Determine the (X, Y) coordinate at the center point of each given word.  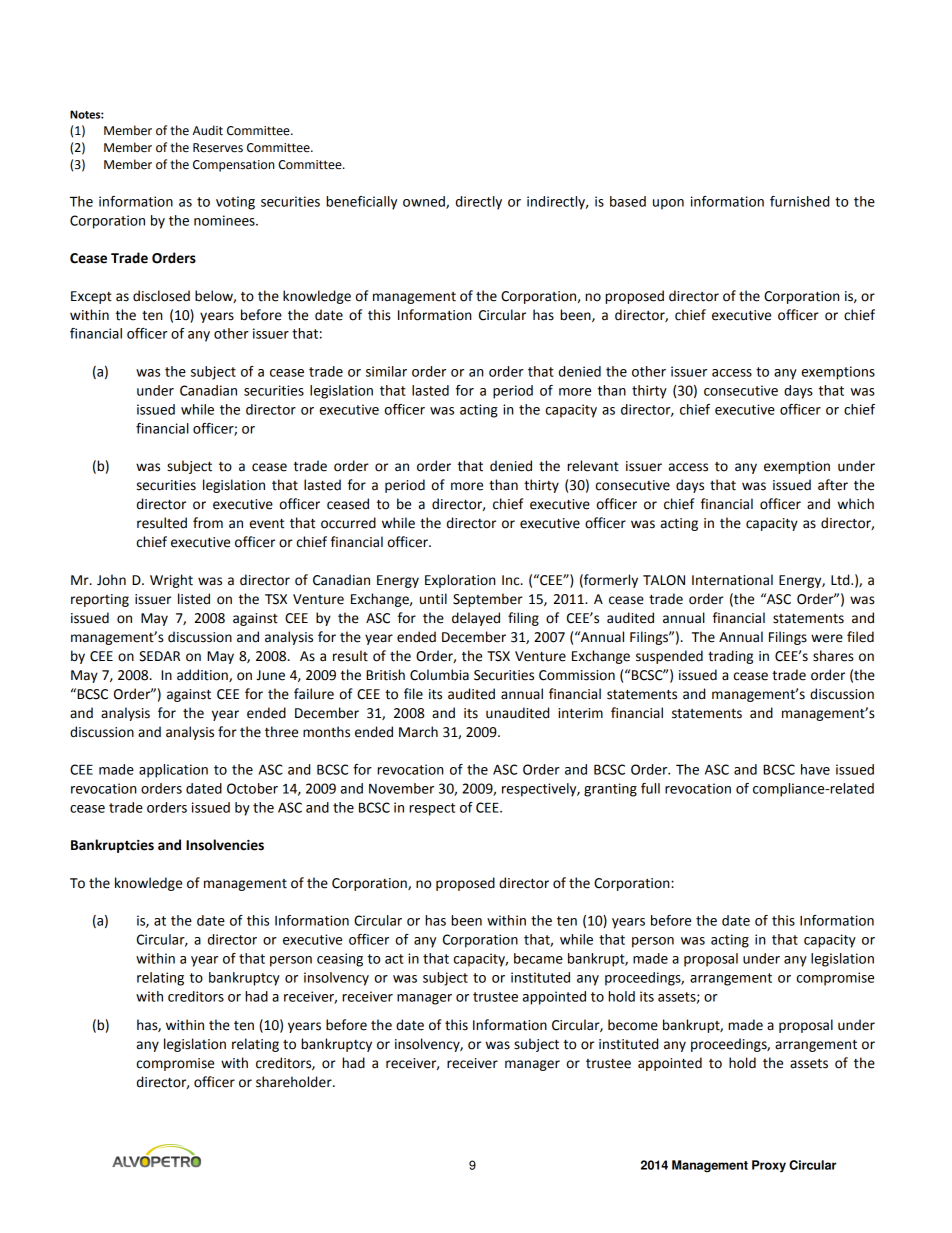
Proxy (769, 1166)
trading (730, 657)
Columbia (439, 675)
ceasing (340, 960)
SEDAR (159, 656)
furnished (799, 201)
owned (425, 202)
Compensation (233, 166)
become (633, 1025)
